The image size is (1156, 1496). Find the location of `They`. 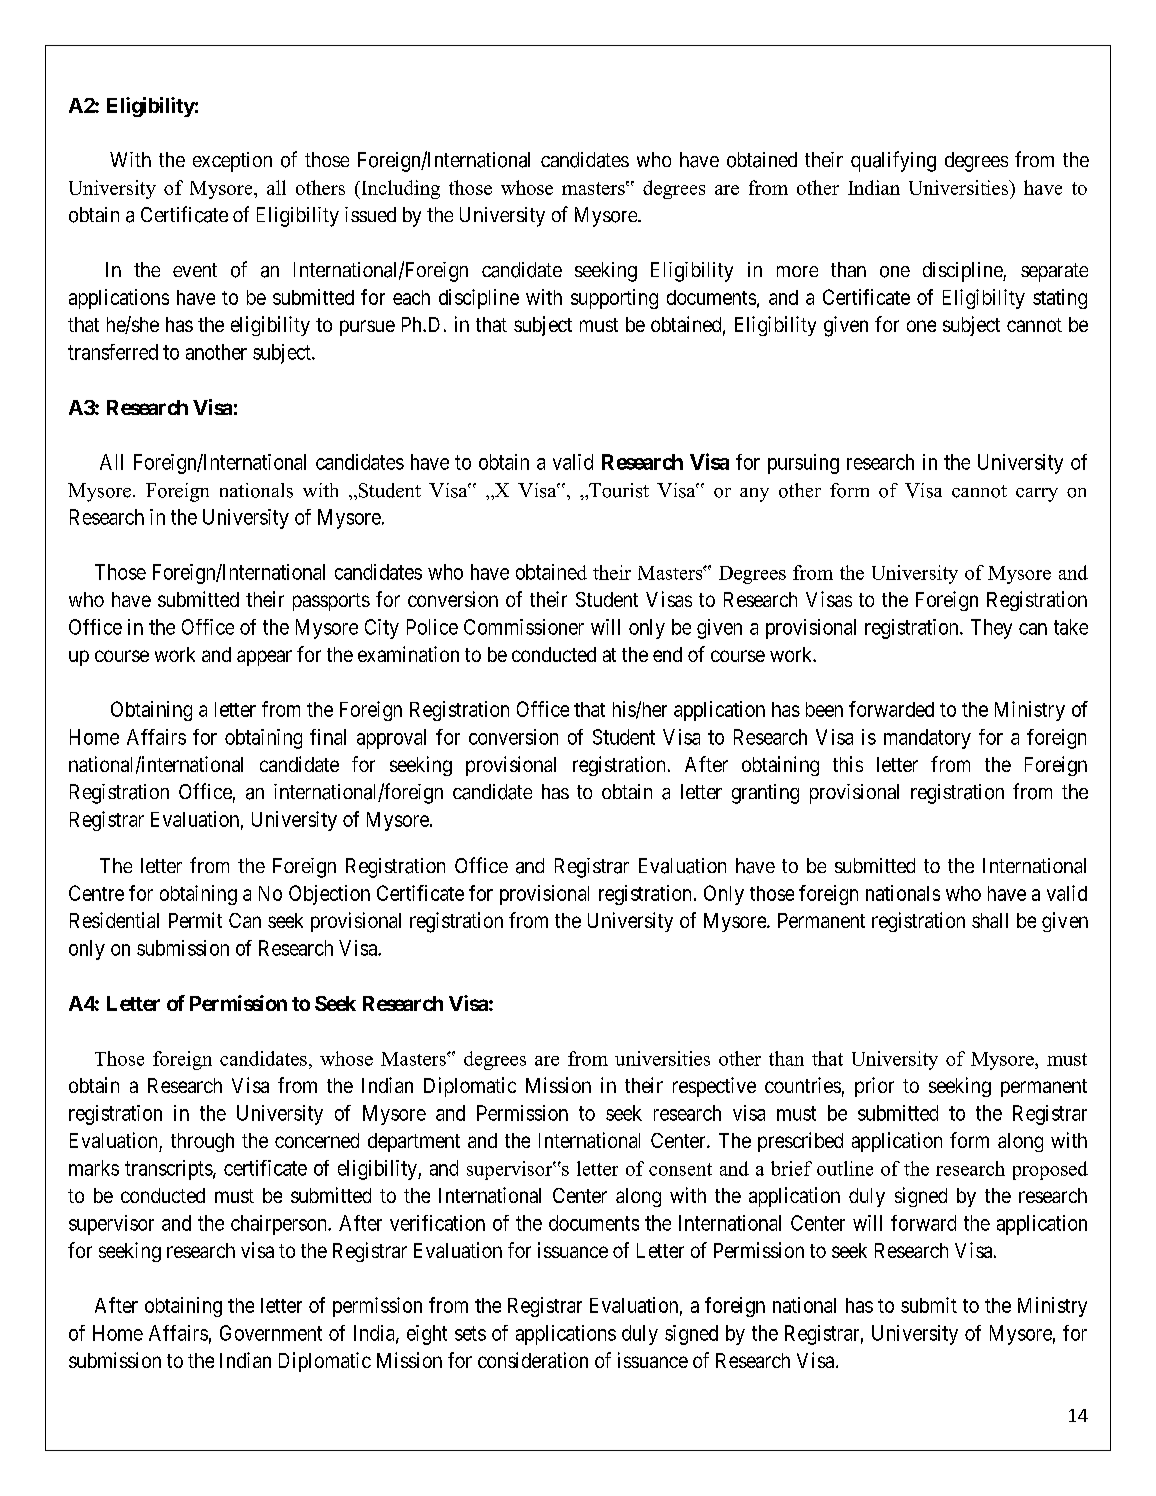

They is located at coordinates (991, 629).
